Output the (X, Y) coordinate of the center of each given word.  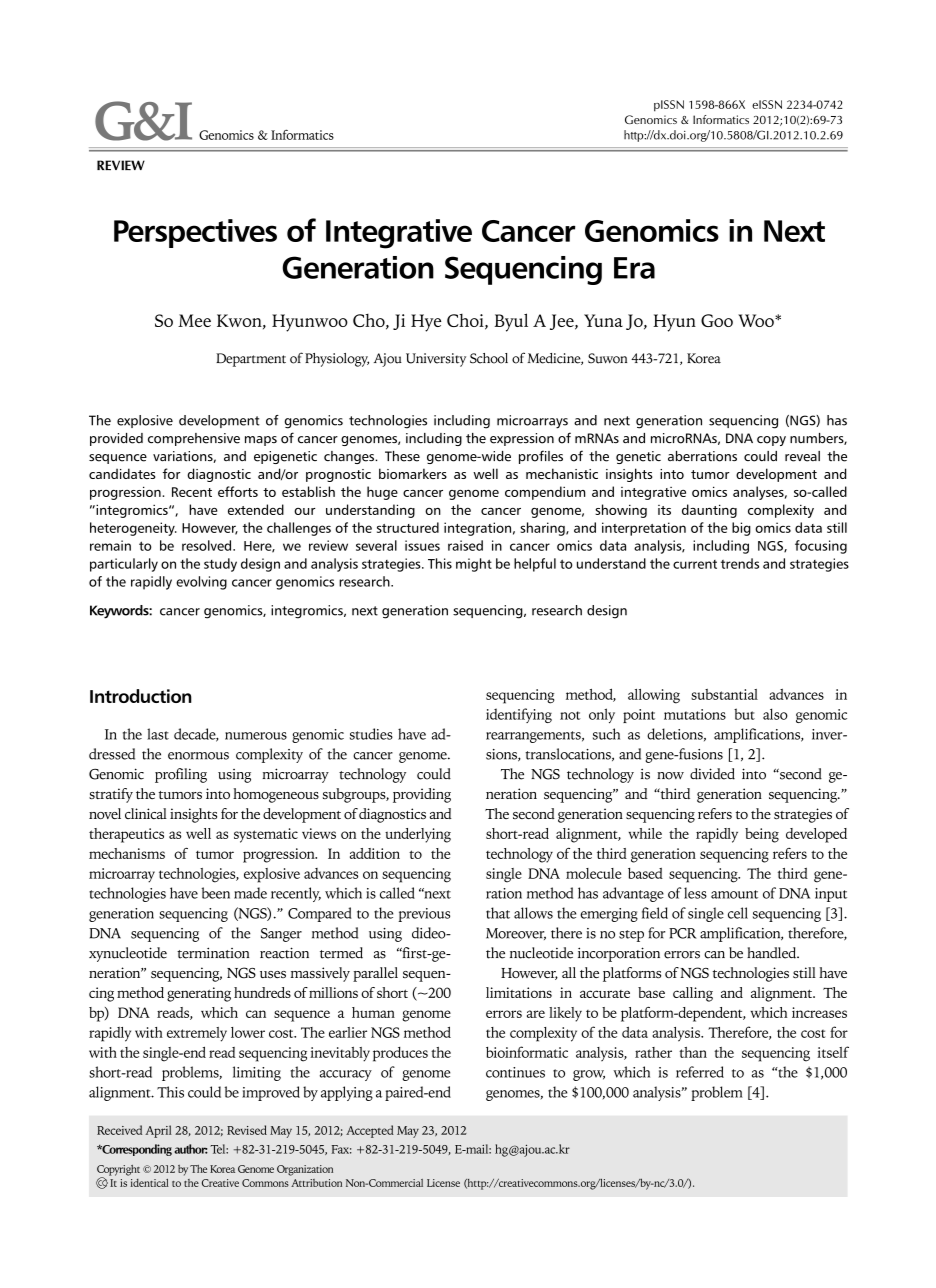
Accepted (370, 1131)
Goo (717, 320)
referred (700, 1072)
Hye (426, 323)
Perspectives (195, 233)
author (191, 1149)
